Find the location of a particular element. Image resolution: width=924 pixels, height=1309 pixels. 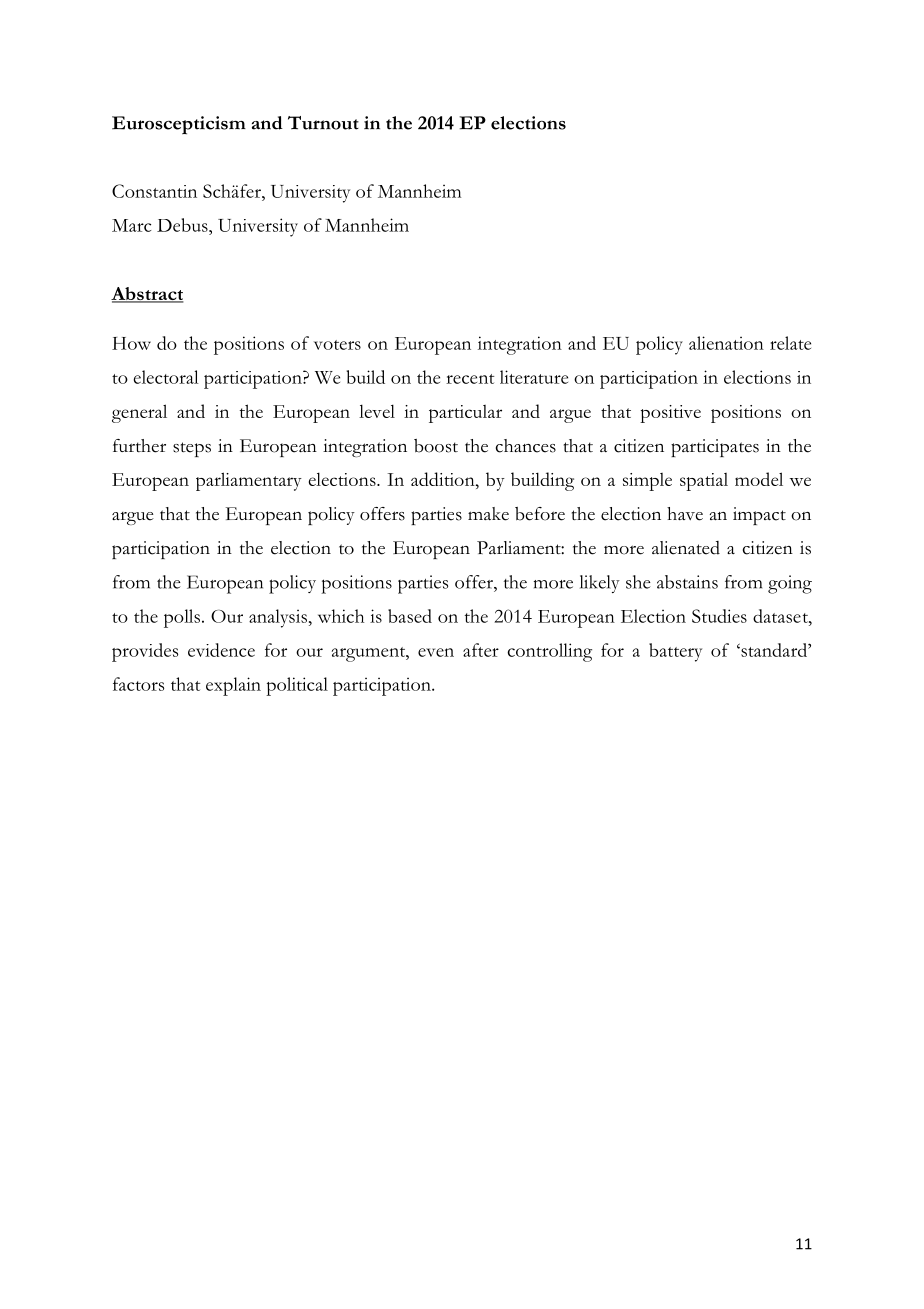

alienation is located at coordinates (726, 343).
